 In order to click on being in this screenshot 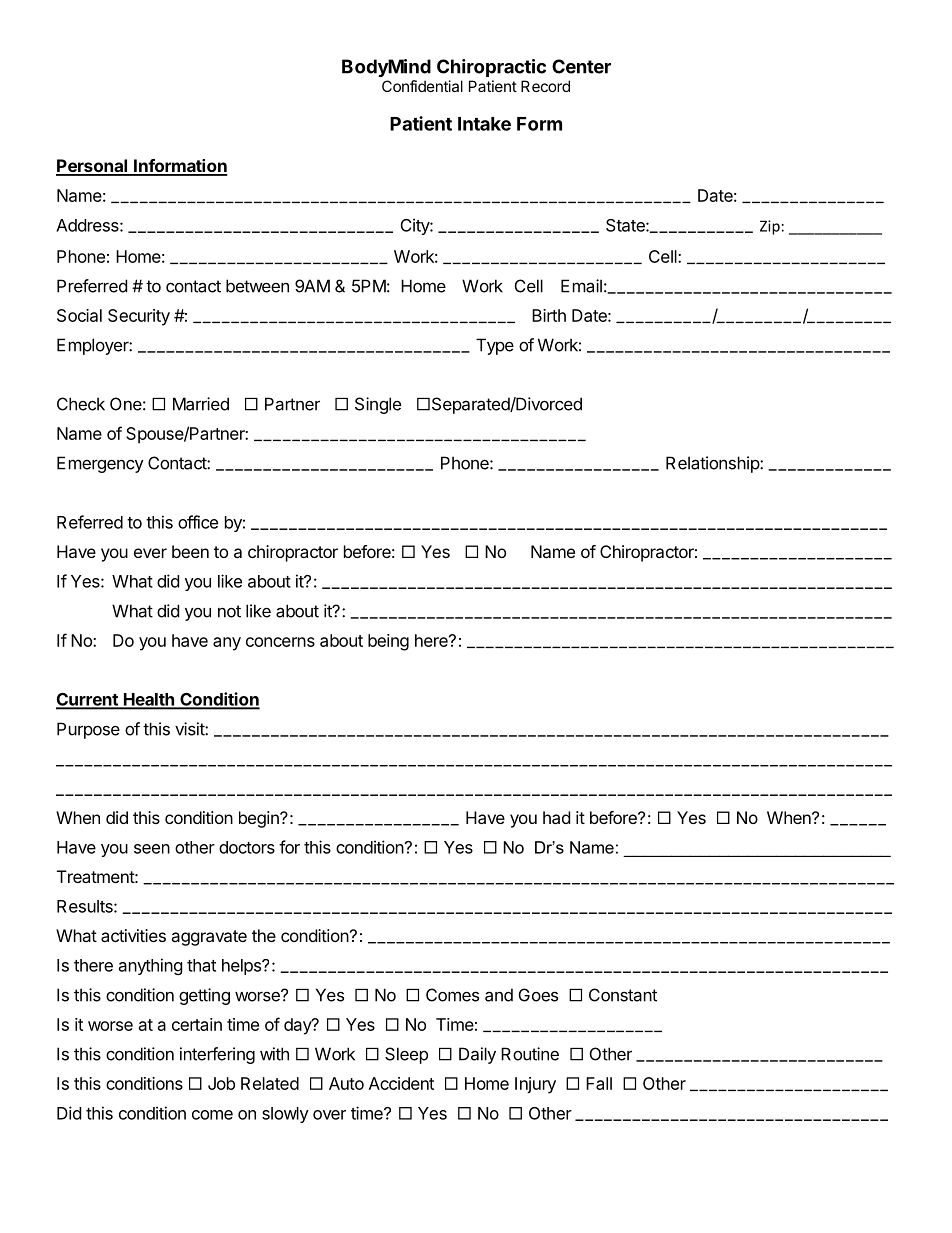, I will do `click(388, 642)`.
